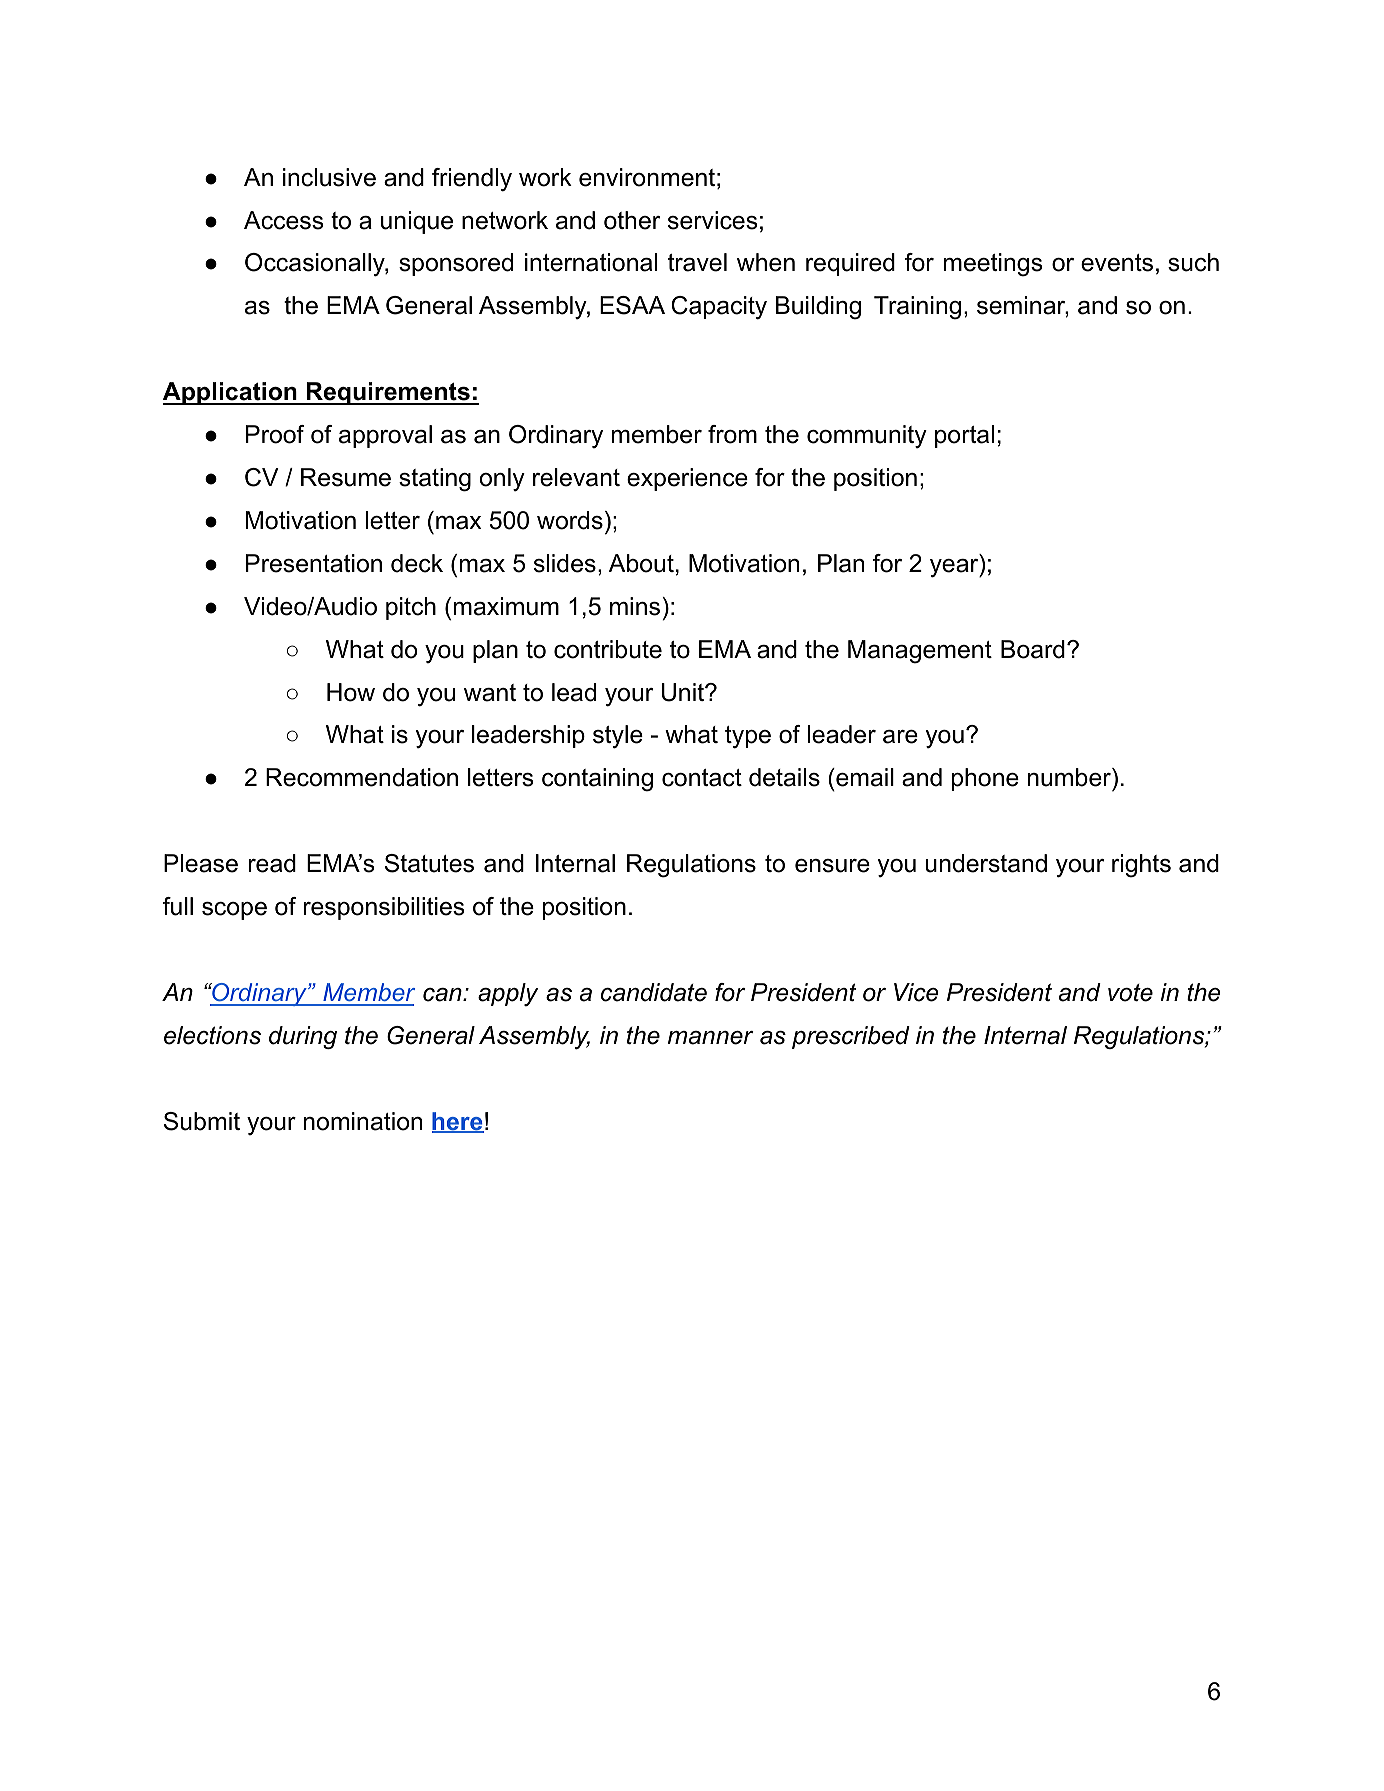 The height and width of the screenshot is (1791, 1384). I want to click on other, so click(632, 220).
